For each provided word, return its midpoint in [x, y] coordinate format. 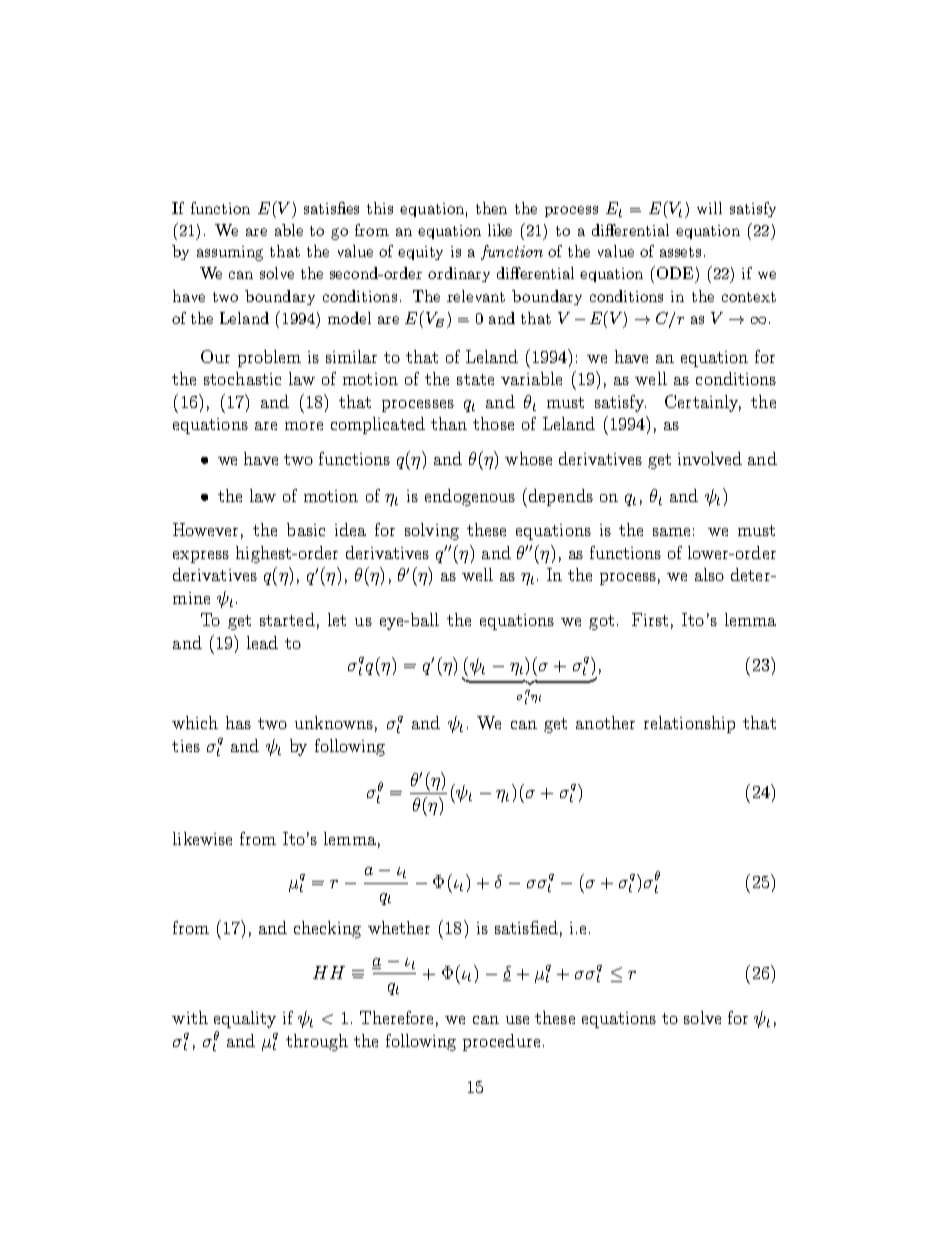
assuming [230, 253]
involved [710, 458]
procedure [501, 1042]
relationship [689, 724]
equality [245, 1019]
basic [306, 529]
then [491, 208]
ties [186, 746]
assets [680, 252]
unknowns [334, 722]
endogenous [470, 497]
